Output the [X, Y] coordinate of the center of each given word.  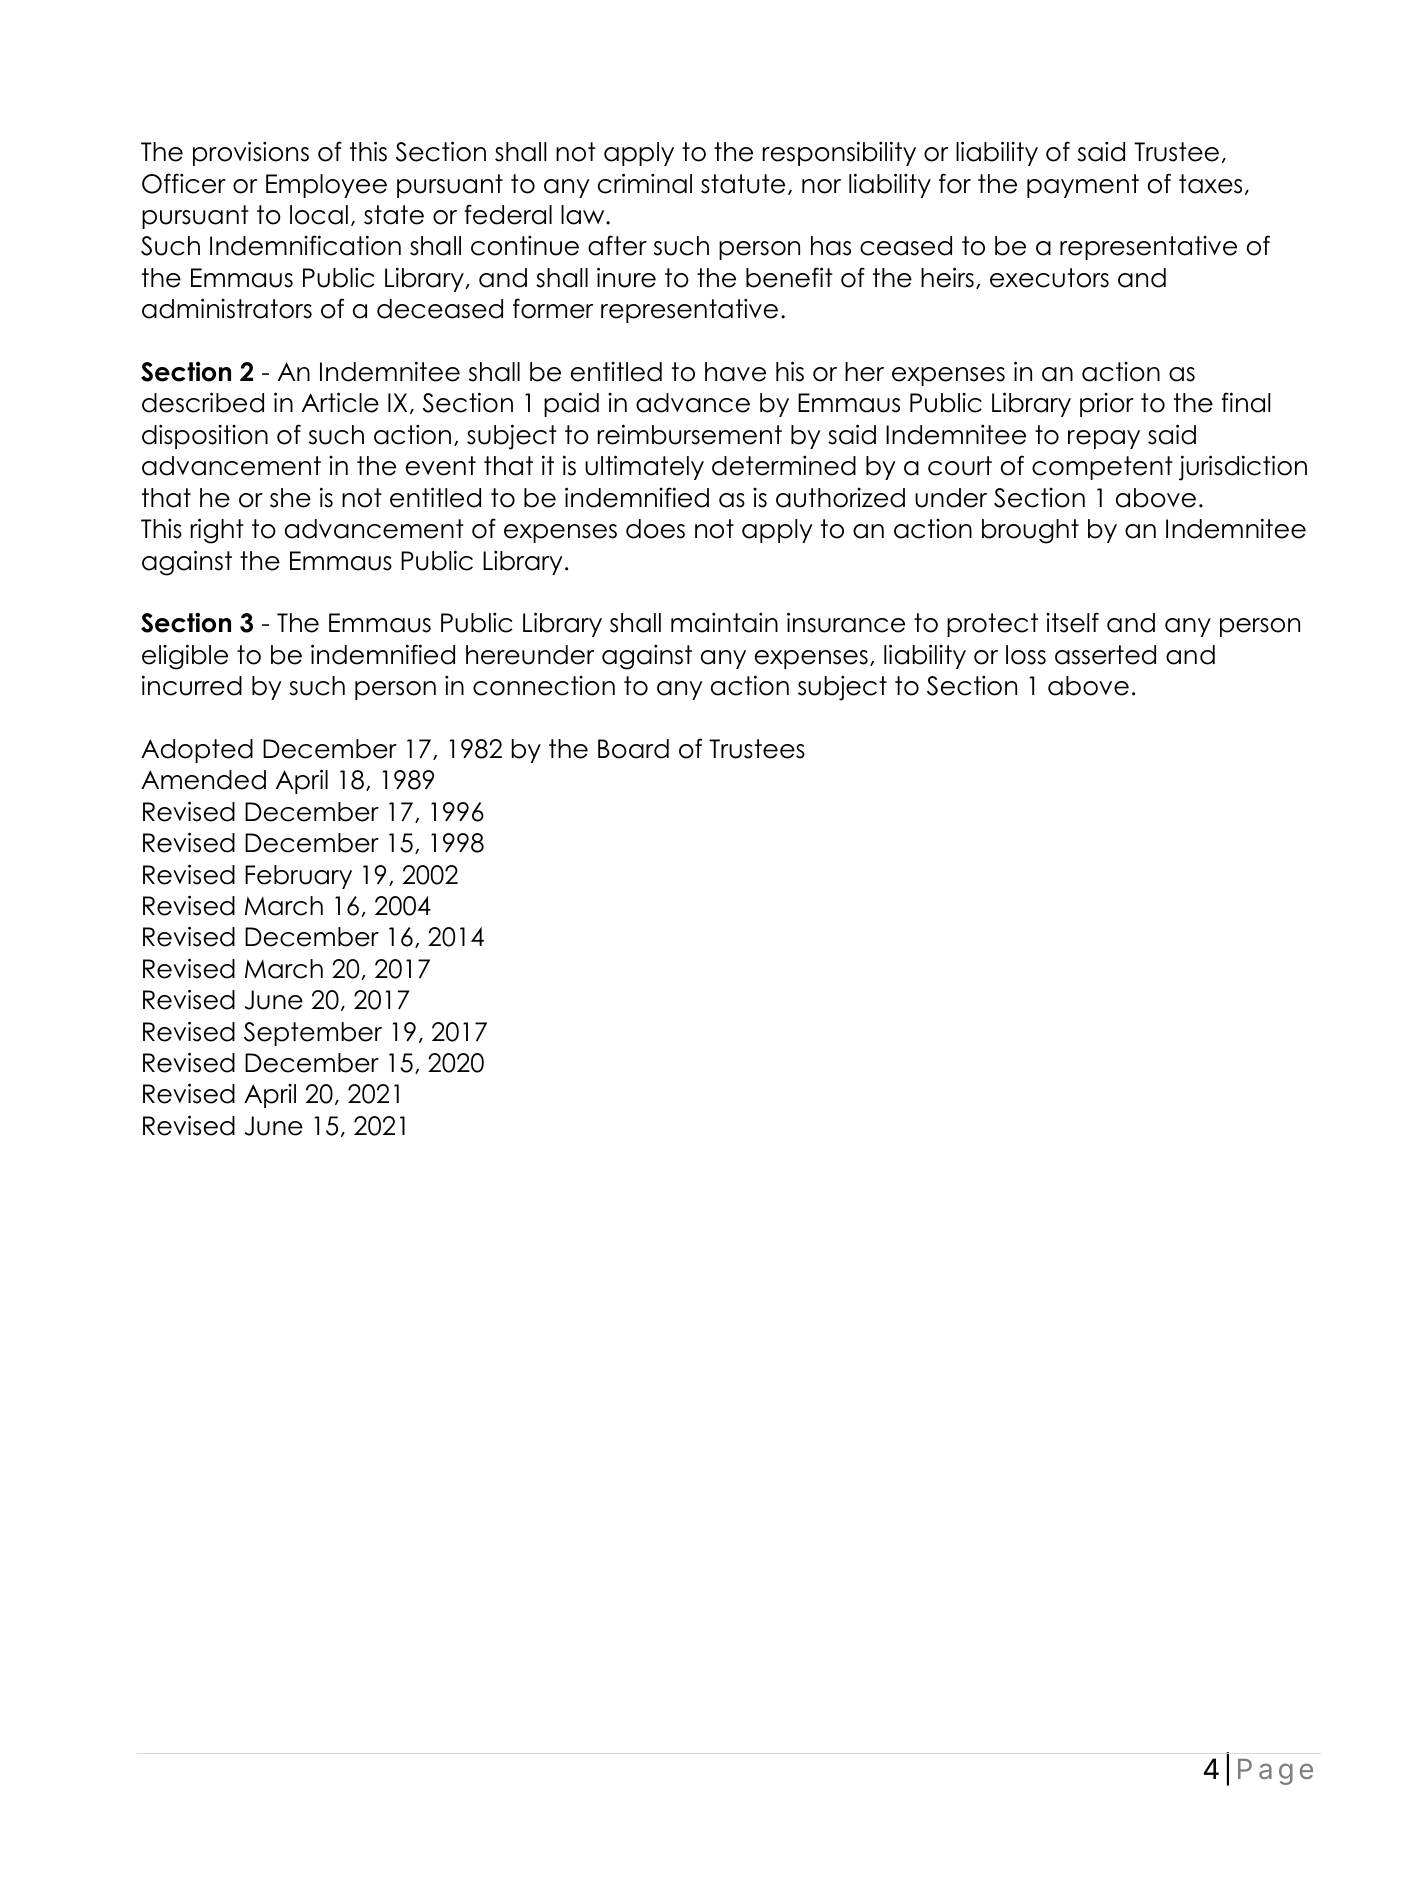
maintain [724, 622]
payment [1083, 186]
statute [743, 184]
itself [1072, 622]
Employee [326, 186]
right [217, 531]
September [313, 1034]
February [298, 877]
